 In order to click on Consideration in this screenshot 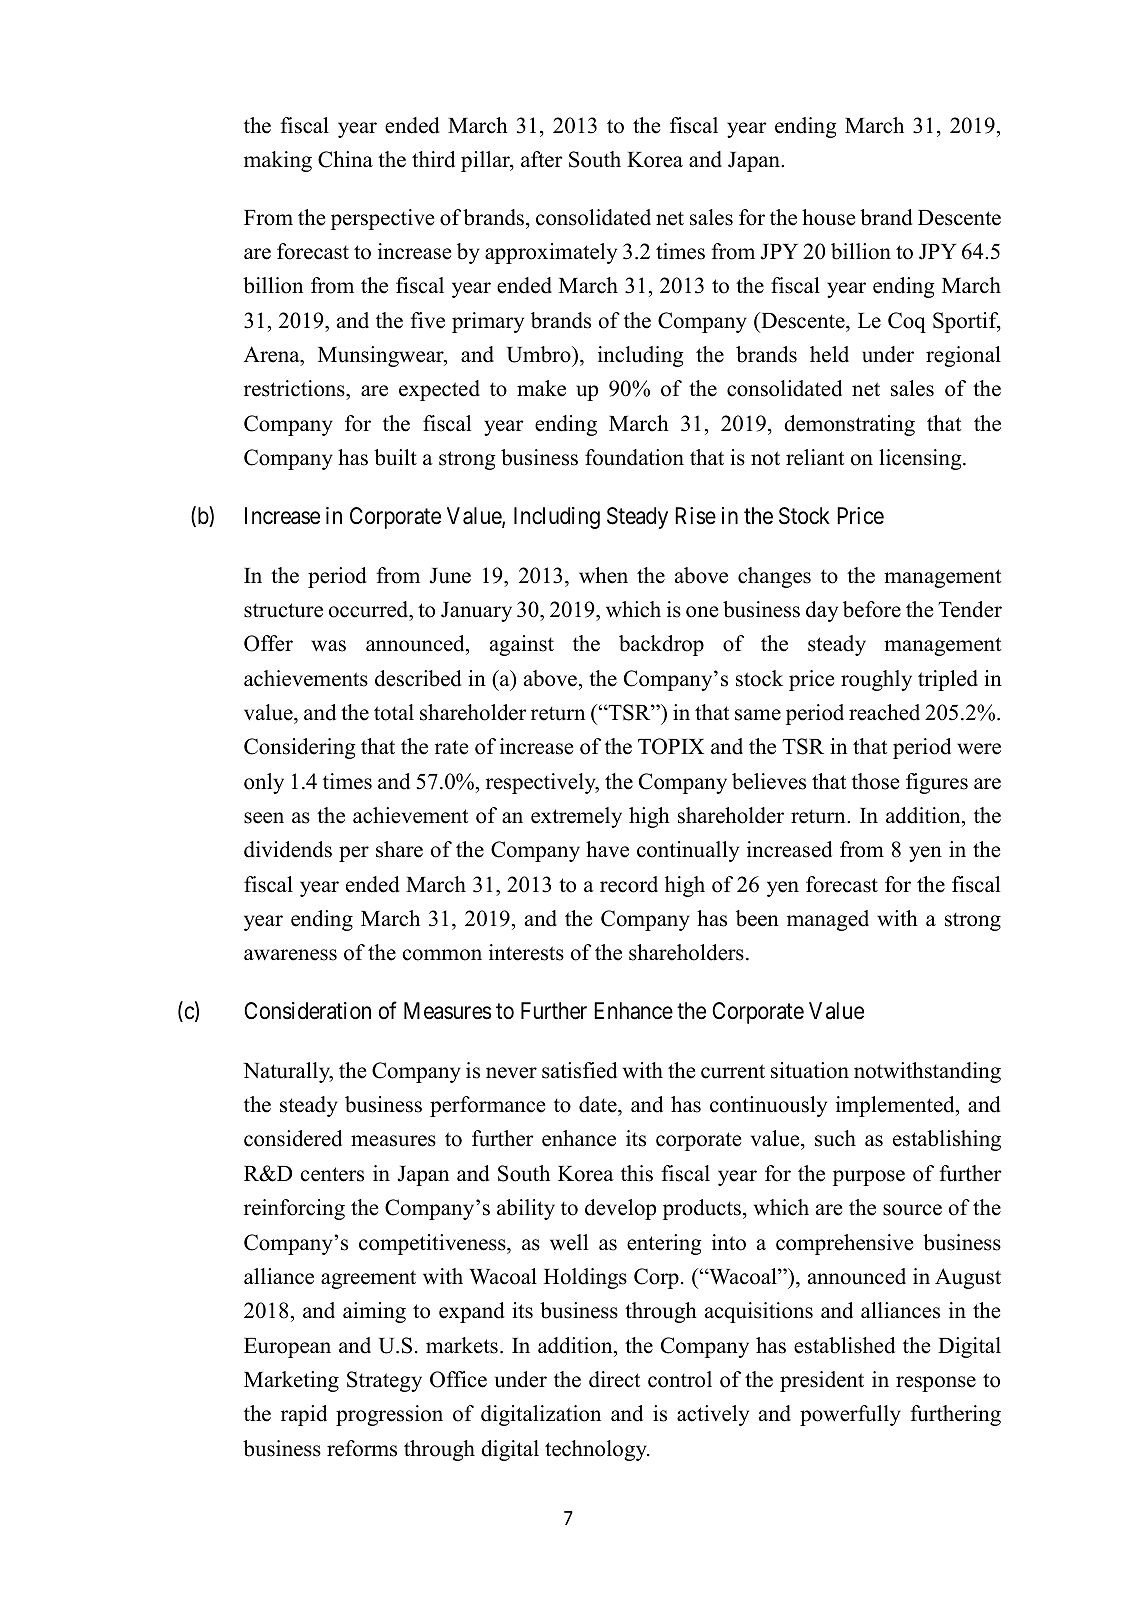, I will do `click(307, 1011)`.
